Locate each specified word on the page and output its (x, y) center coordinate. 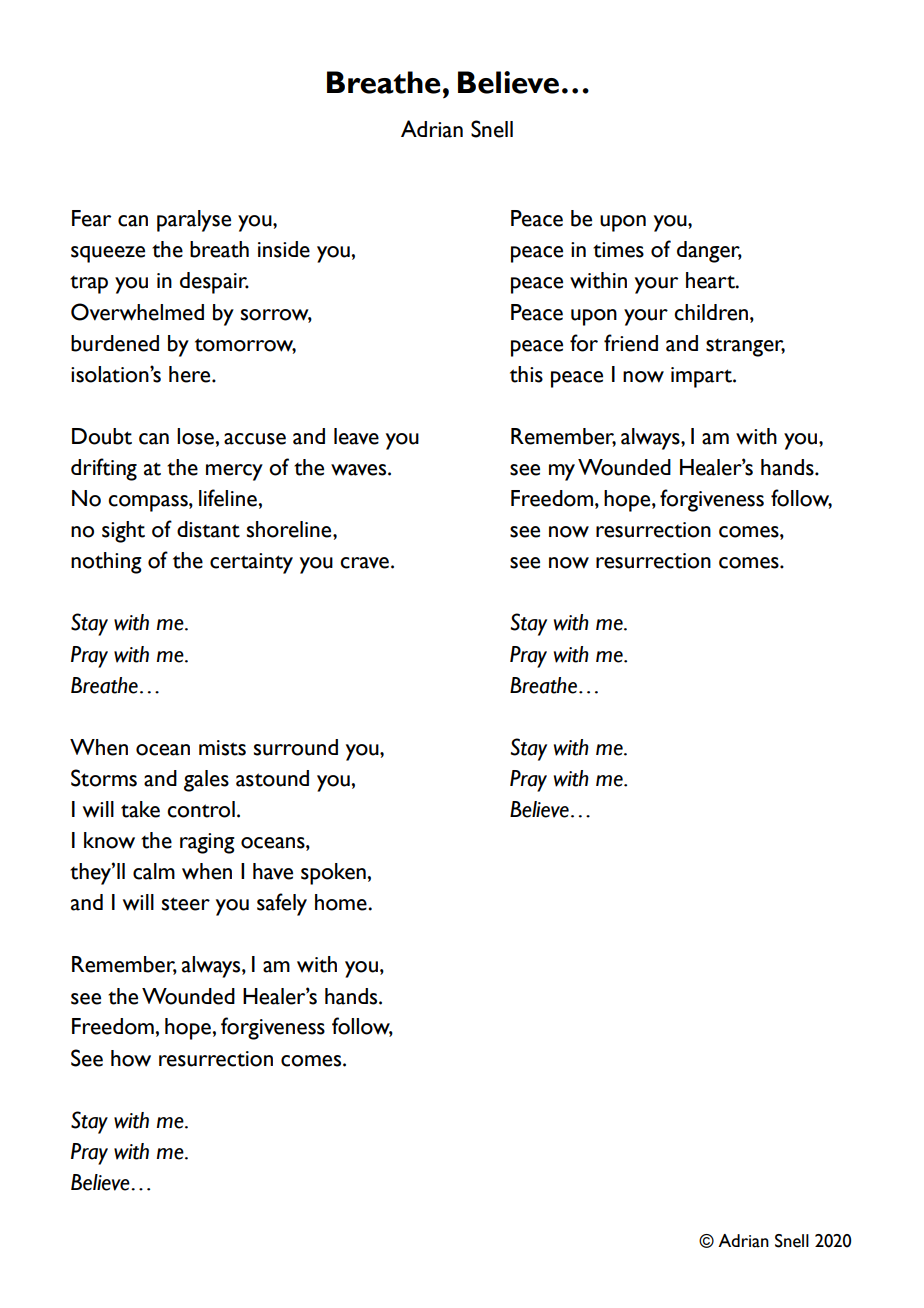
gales (206, 781)
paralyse (194, 221)
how (131, 1058)
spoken (334, 874)
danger (709, 252)
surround (296, 747)
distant (208, 529)
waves (360, 470)
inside (284, 249)
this (526, 374)
